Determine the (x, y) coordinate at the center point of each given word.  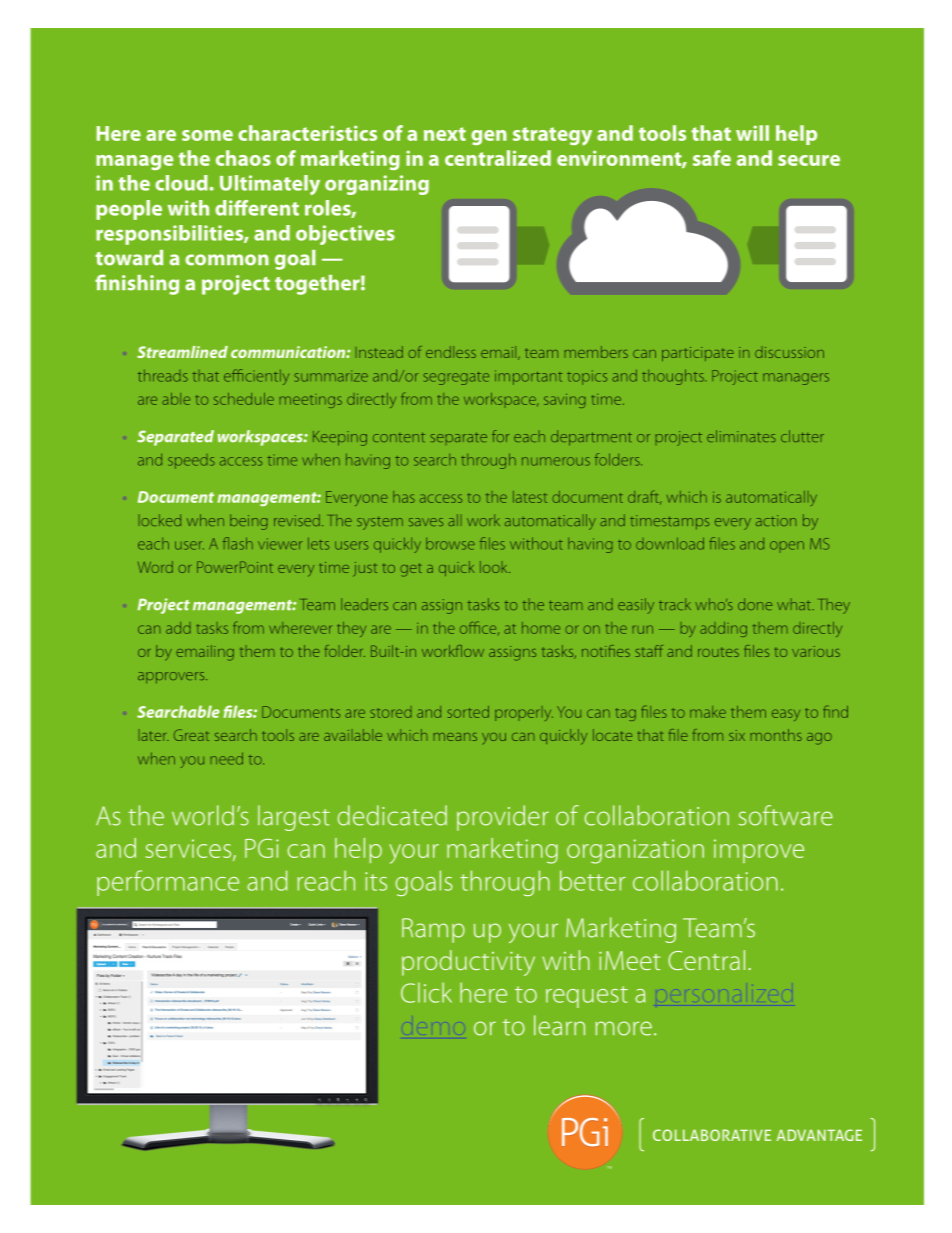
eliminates (741, 436)
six (737, 735)
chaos (243, 158)
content (399, 437)
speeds (191, 461)
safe (712, 158)
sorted (468, 712)
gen (489, 137)
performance (168, 883)
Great (191, 735)
